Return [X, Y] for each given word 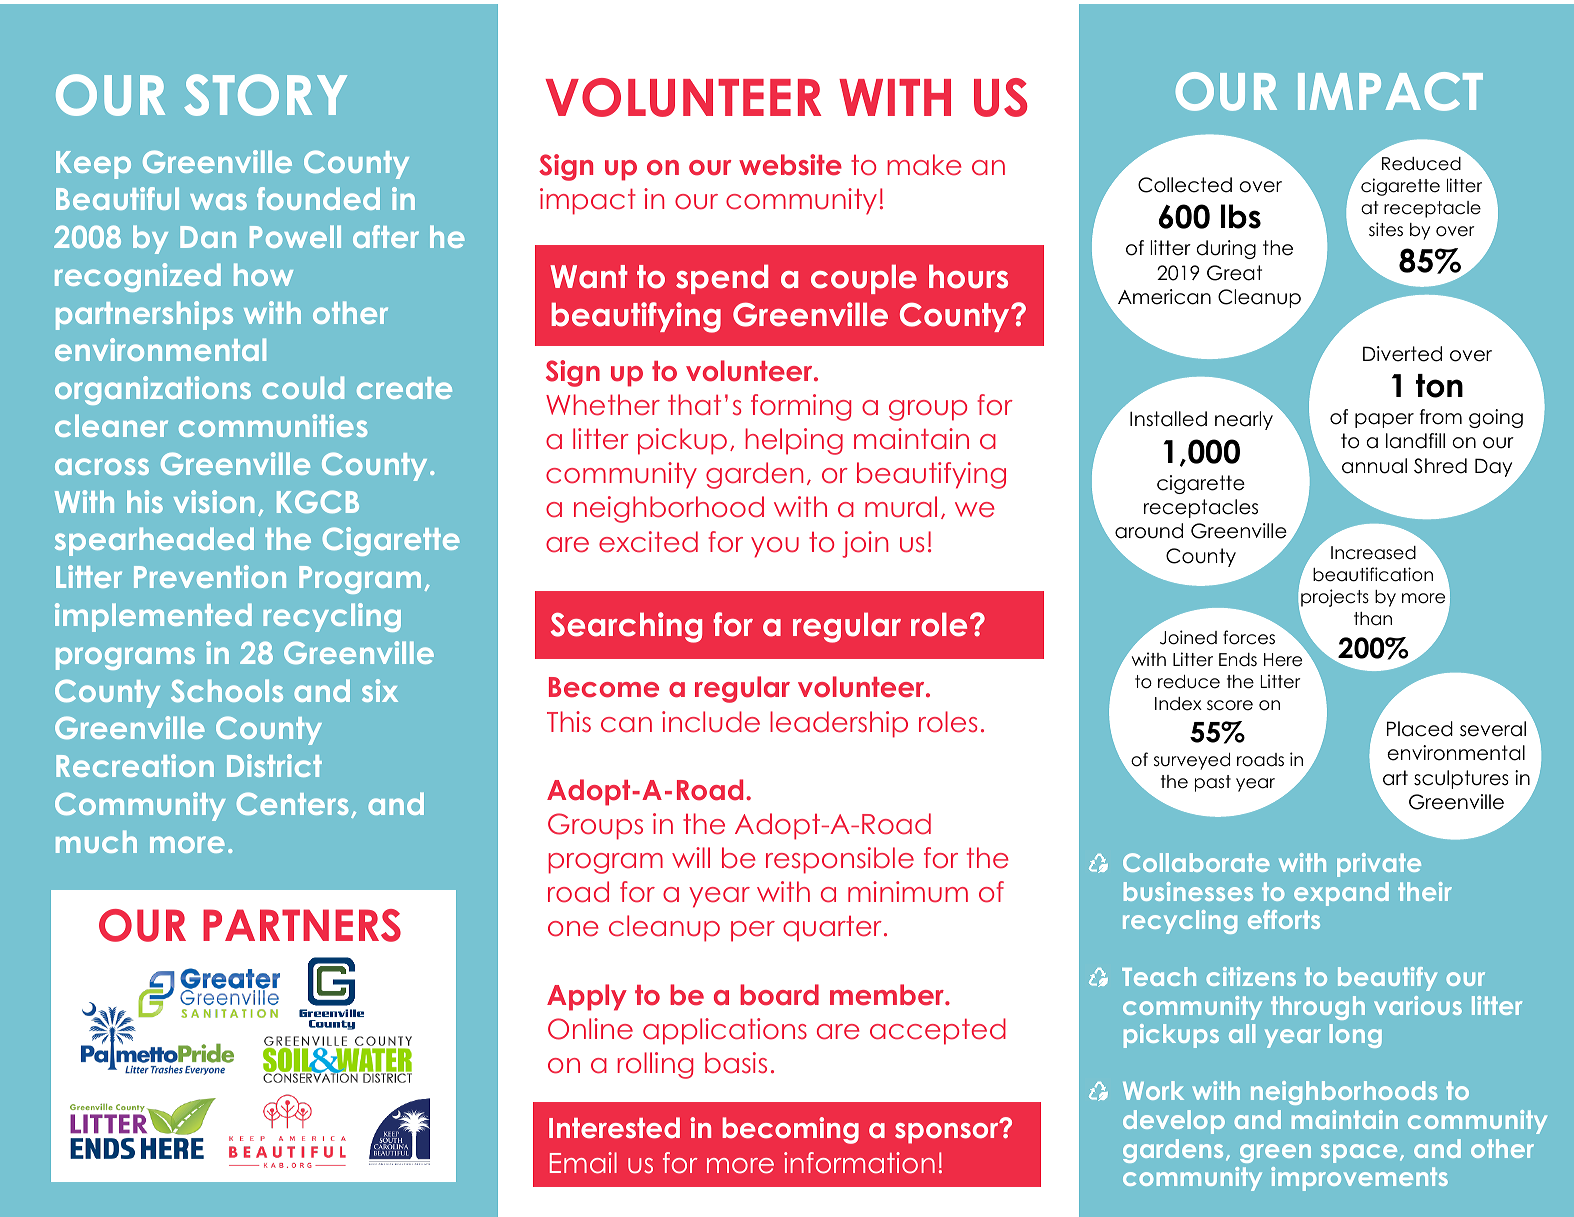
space [1359, 1153]
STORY [265, 95]
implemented [153, 617]
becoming [790, 1130]
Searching [626, 627]
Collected [1185, 185]
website [790, 165]
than [1373, 619]
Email [583, 1163]
